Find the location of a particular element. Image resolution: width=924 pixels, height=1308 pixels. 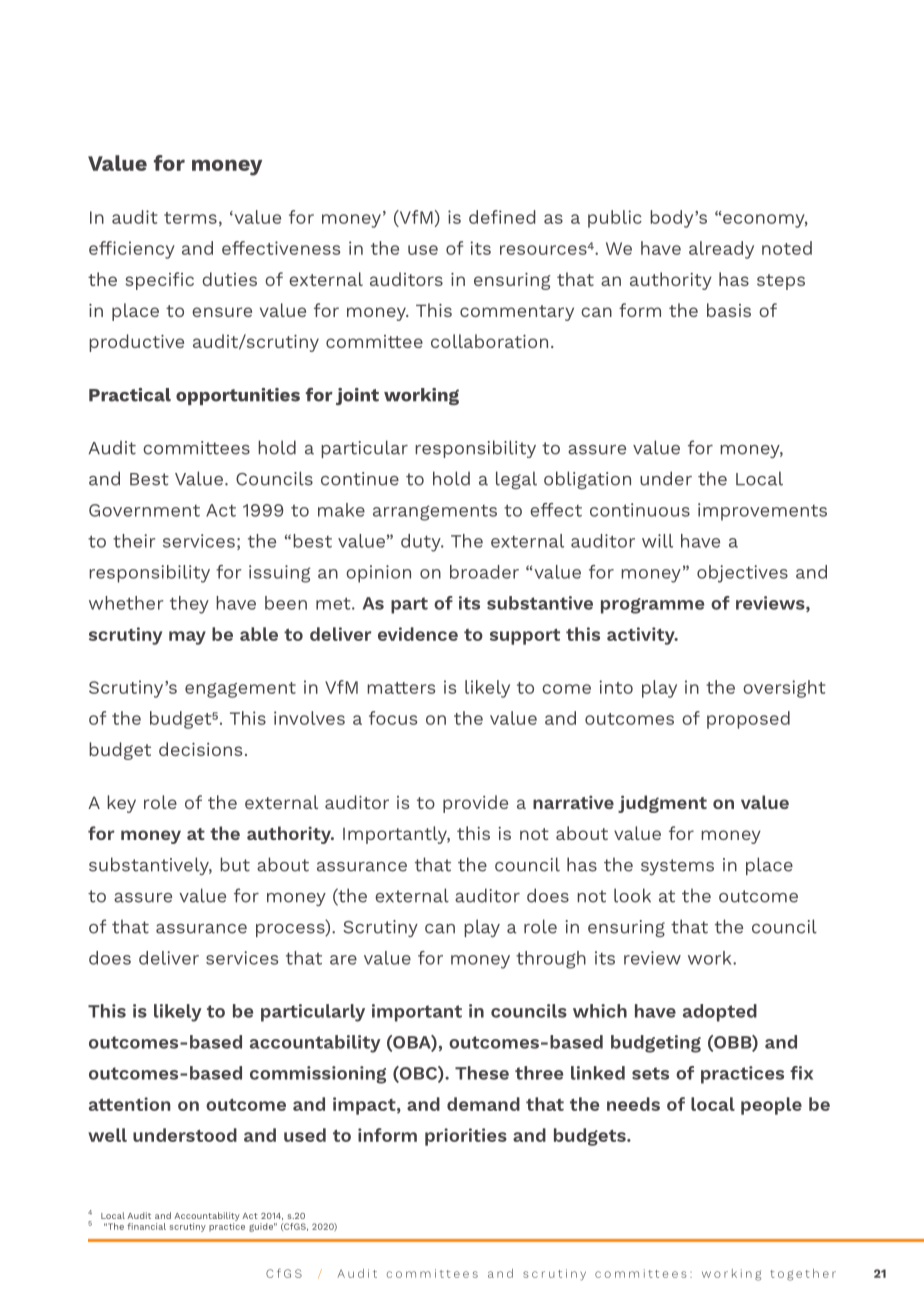

terms is located at coordinates (190, 218).
